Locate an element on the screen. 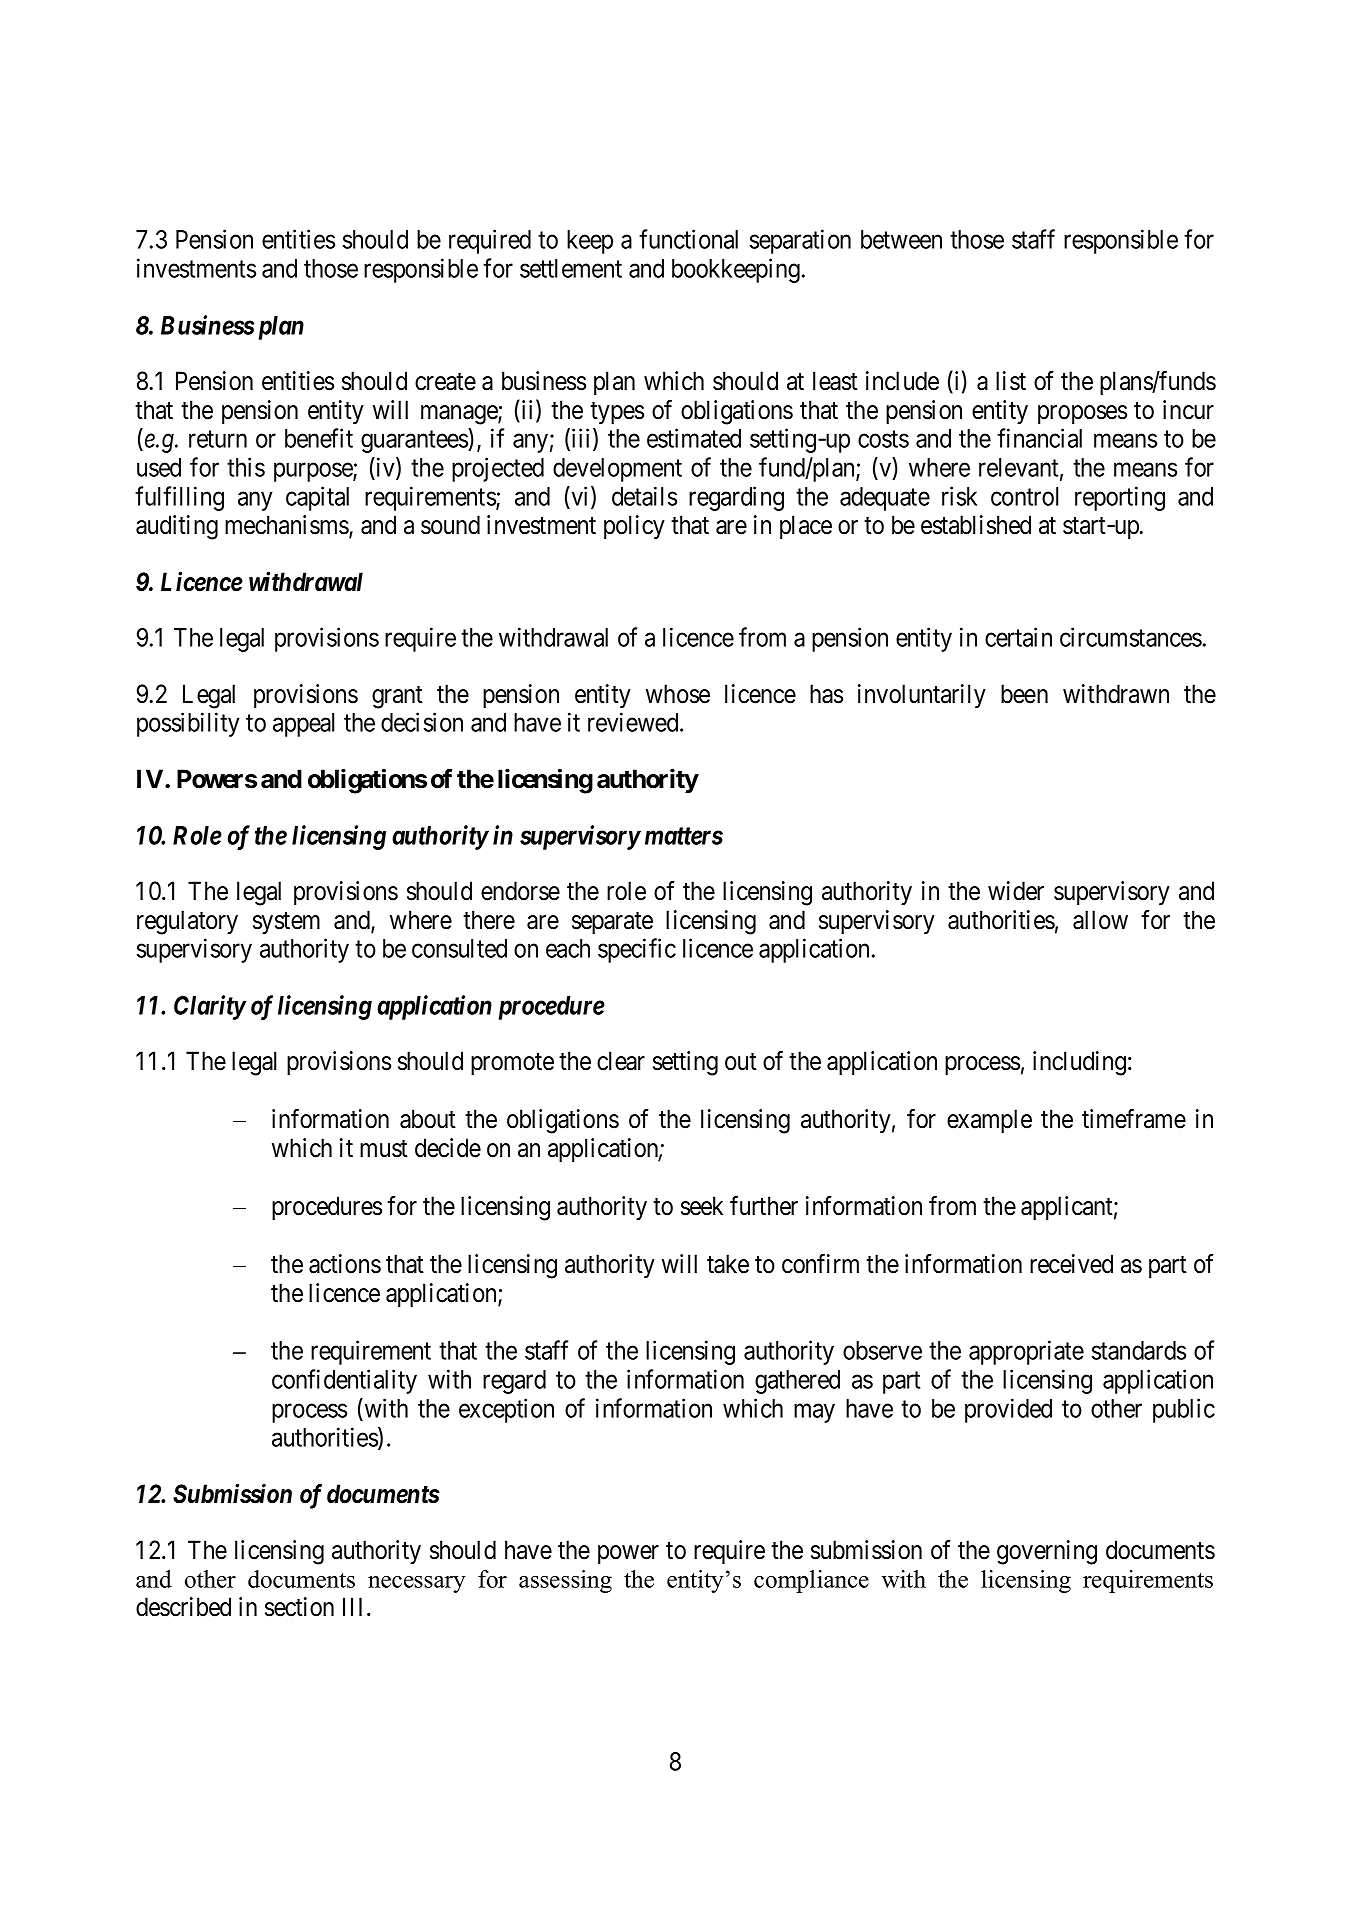 The image size is (1357, 1919). create is located at coordinates (445, 382).
